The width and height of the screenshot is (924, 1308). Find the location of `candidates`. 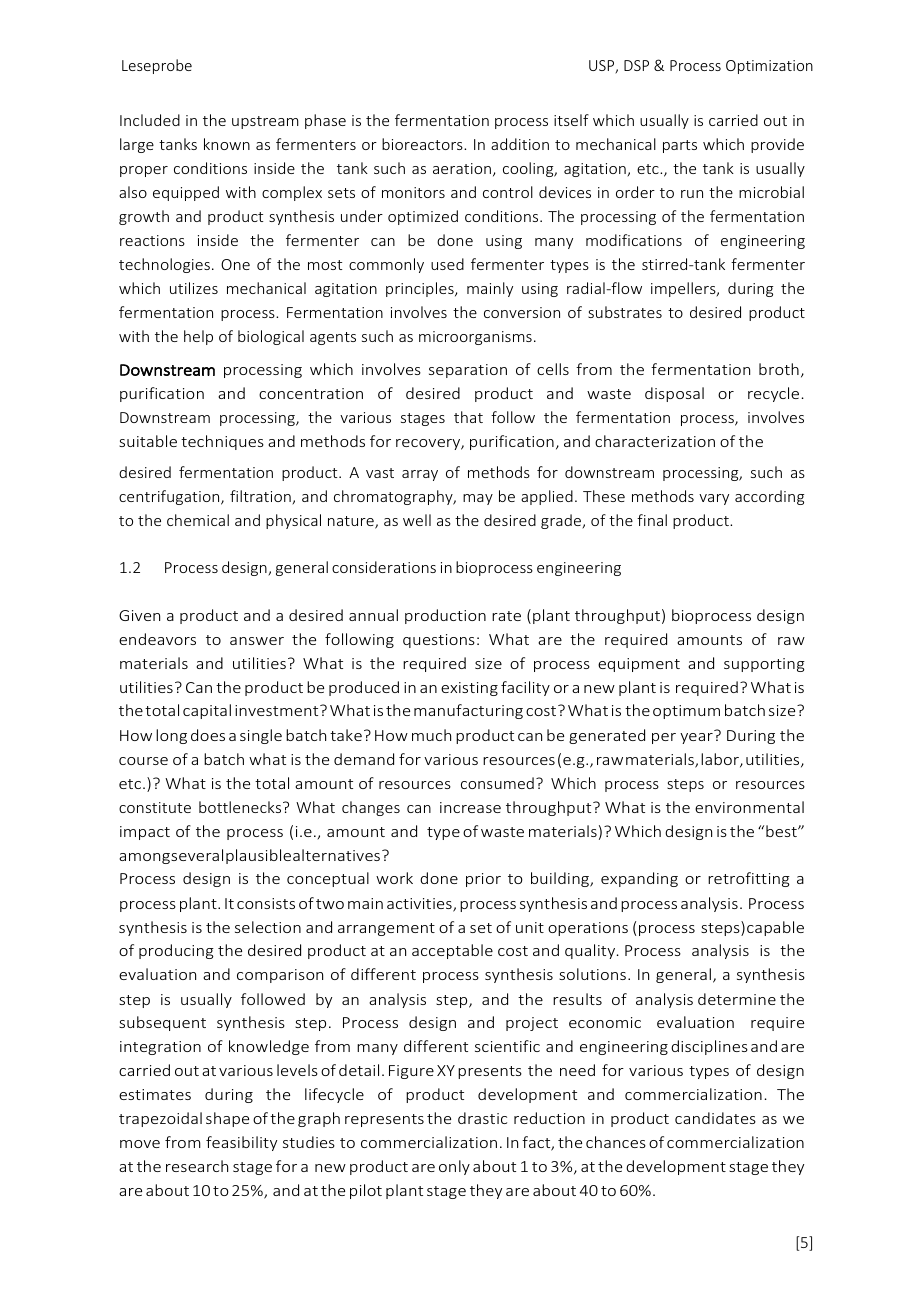

candidates is located at coordinates (715, 1118).
